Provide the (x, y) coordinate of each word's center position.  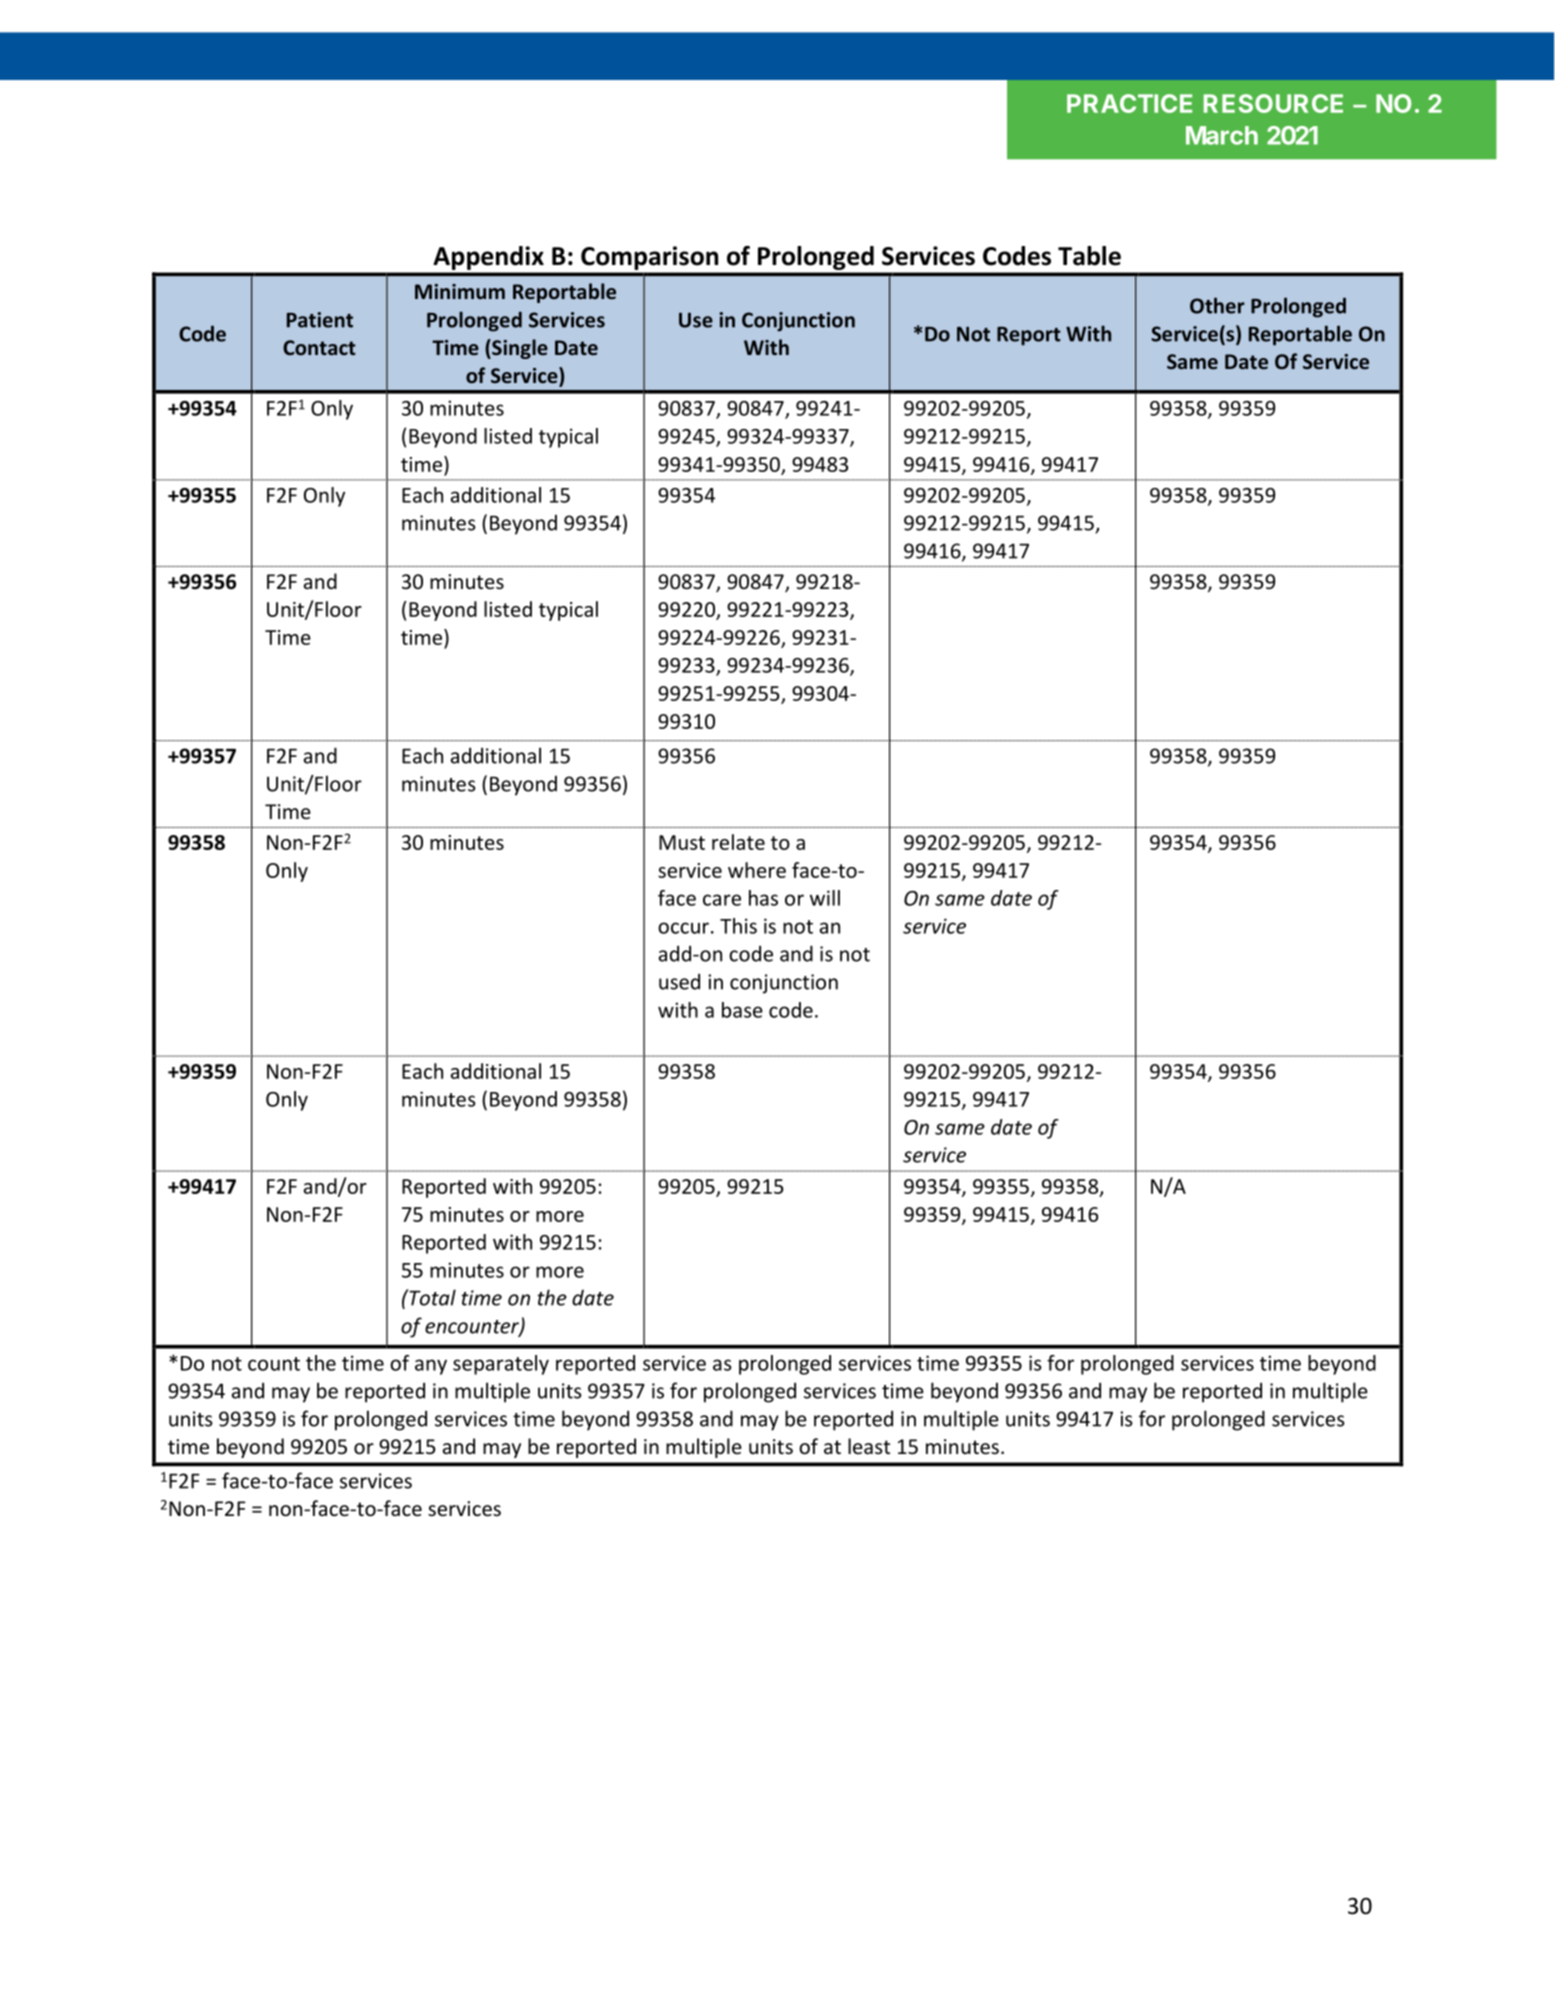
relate (738, 842)
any (431, 1367)
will (825, 898)
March (1222, 135)
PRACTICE (1129, 103)
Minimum (460, 291)
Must (682, 842)
